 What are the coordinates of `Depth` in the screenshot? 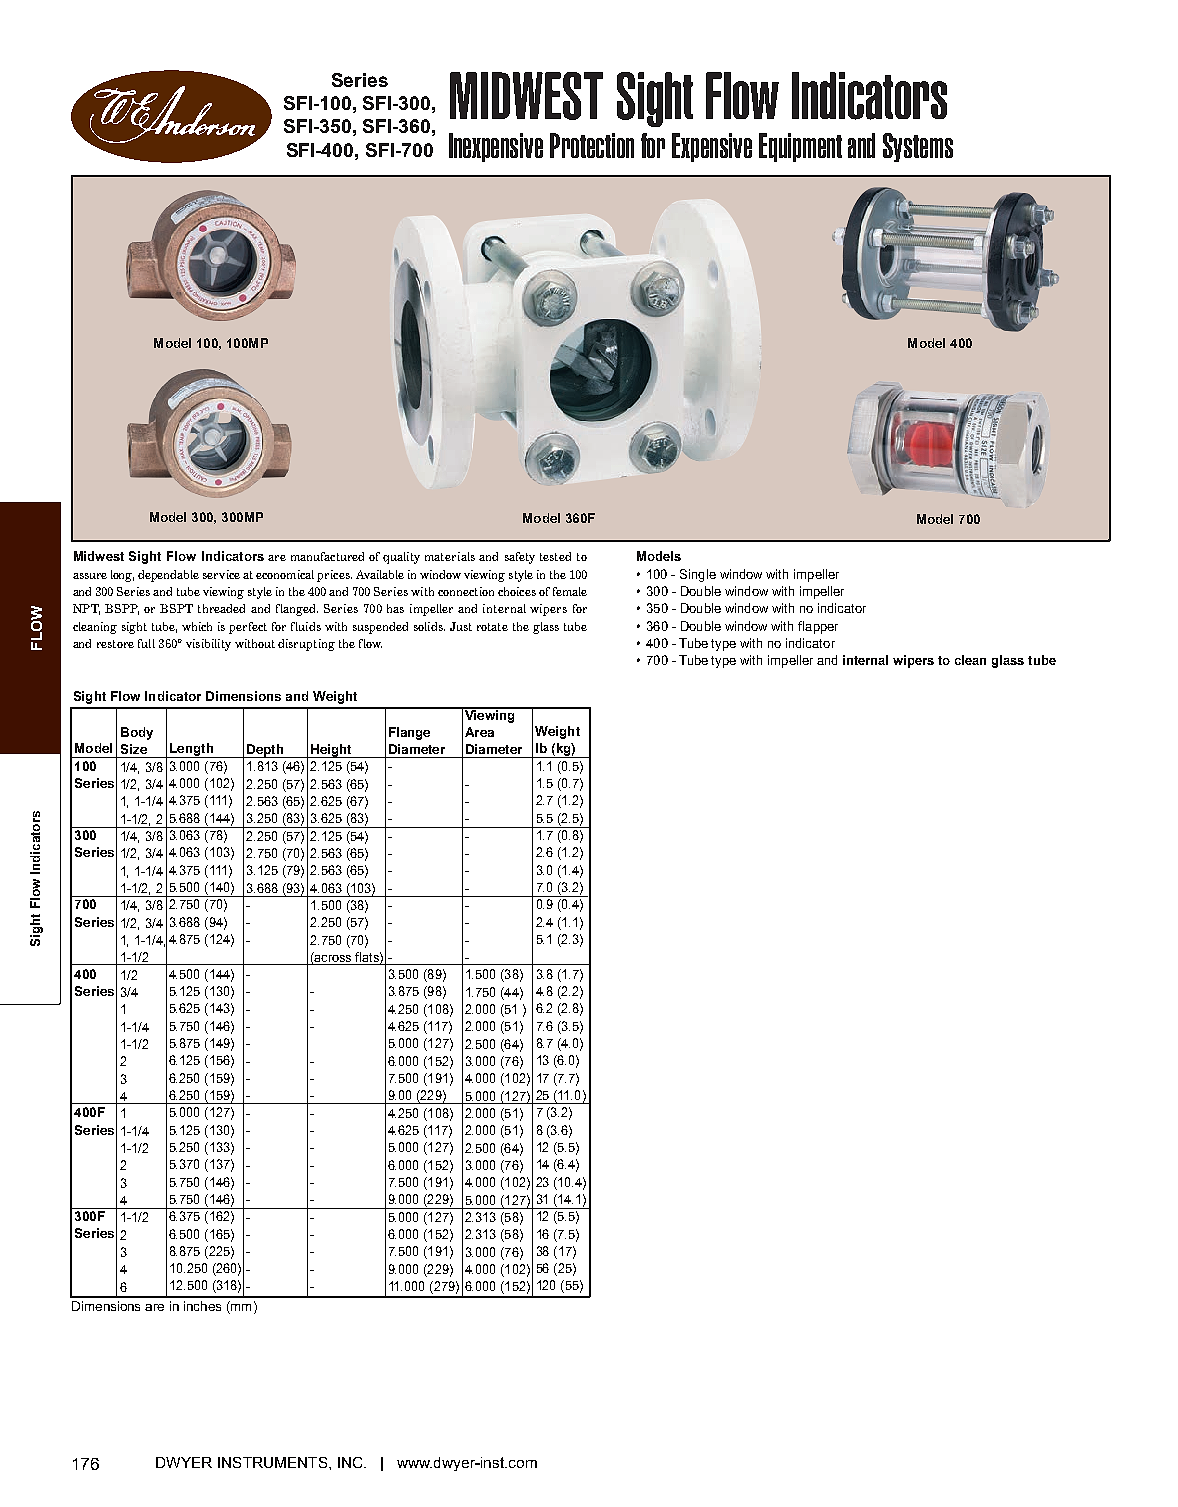 It's located at (265, 751).
